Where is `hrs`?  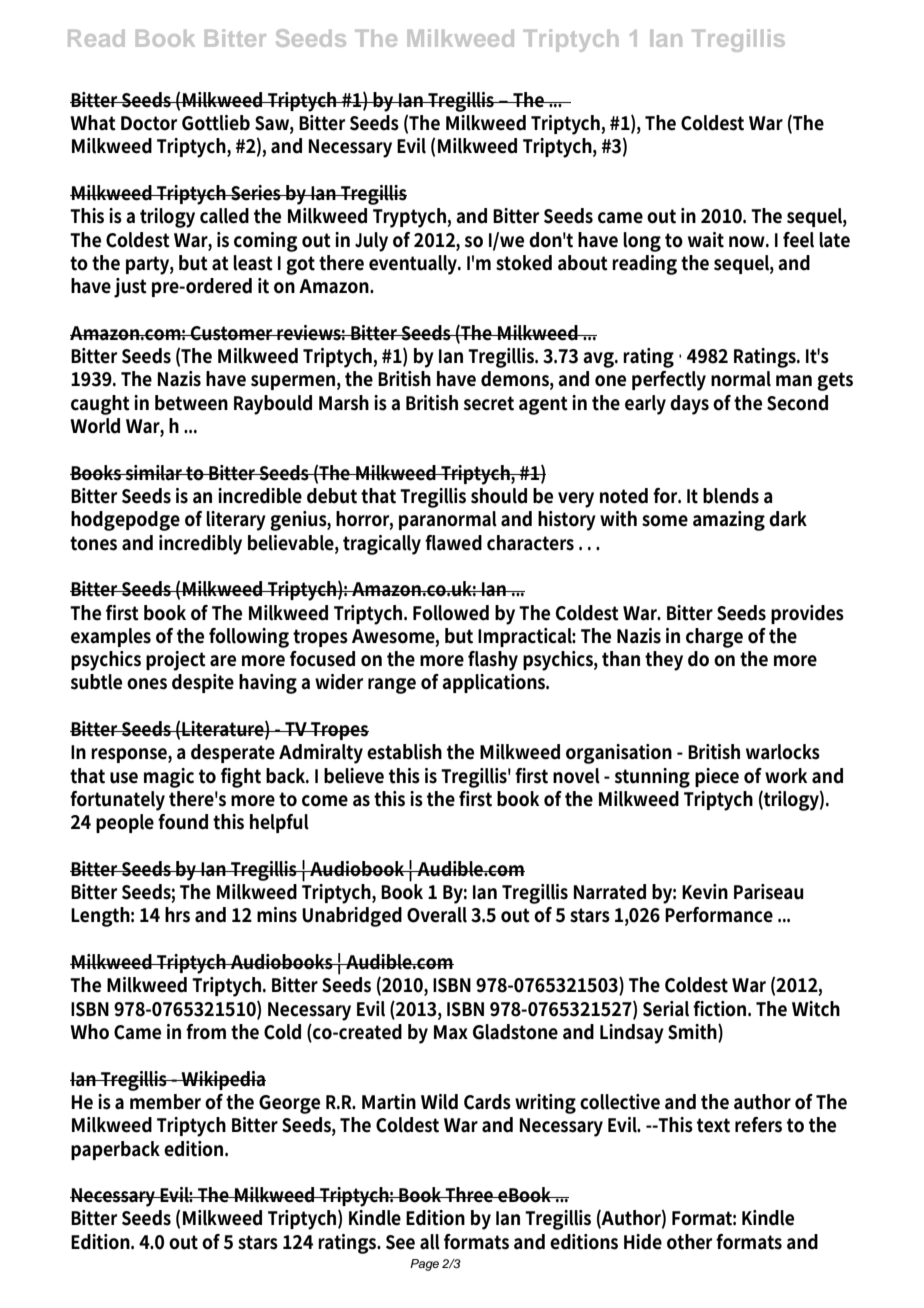
hrs is located at coordinates (177, 915).
